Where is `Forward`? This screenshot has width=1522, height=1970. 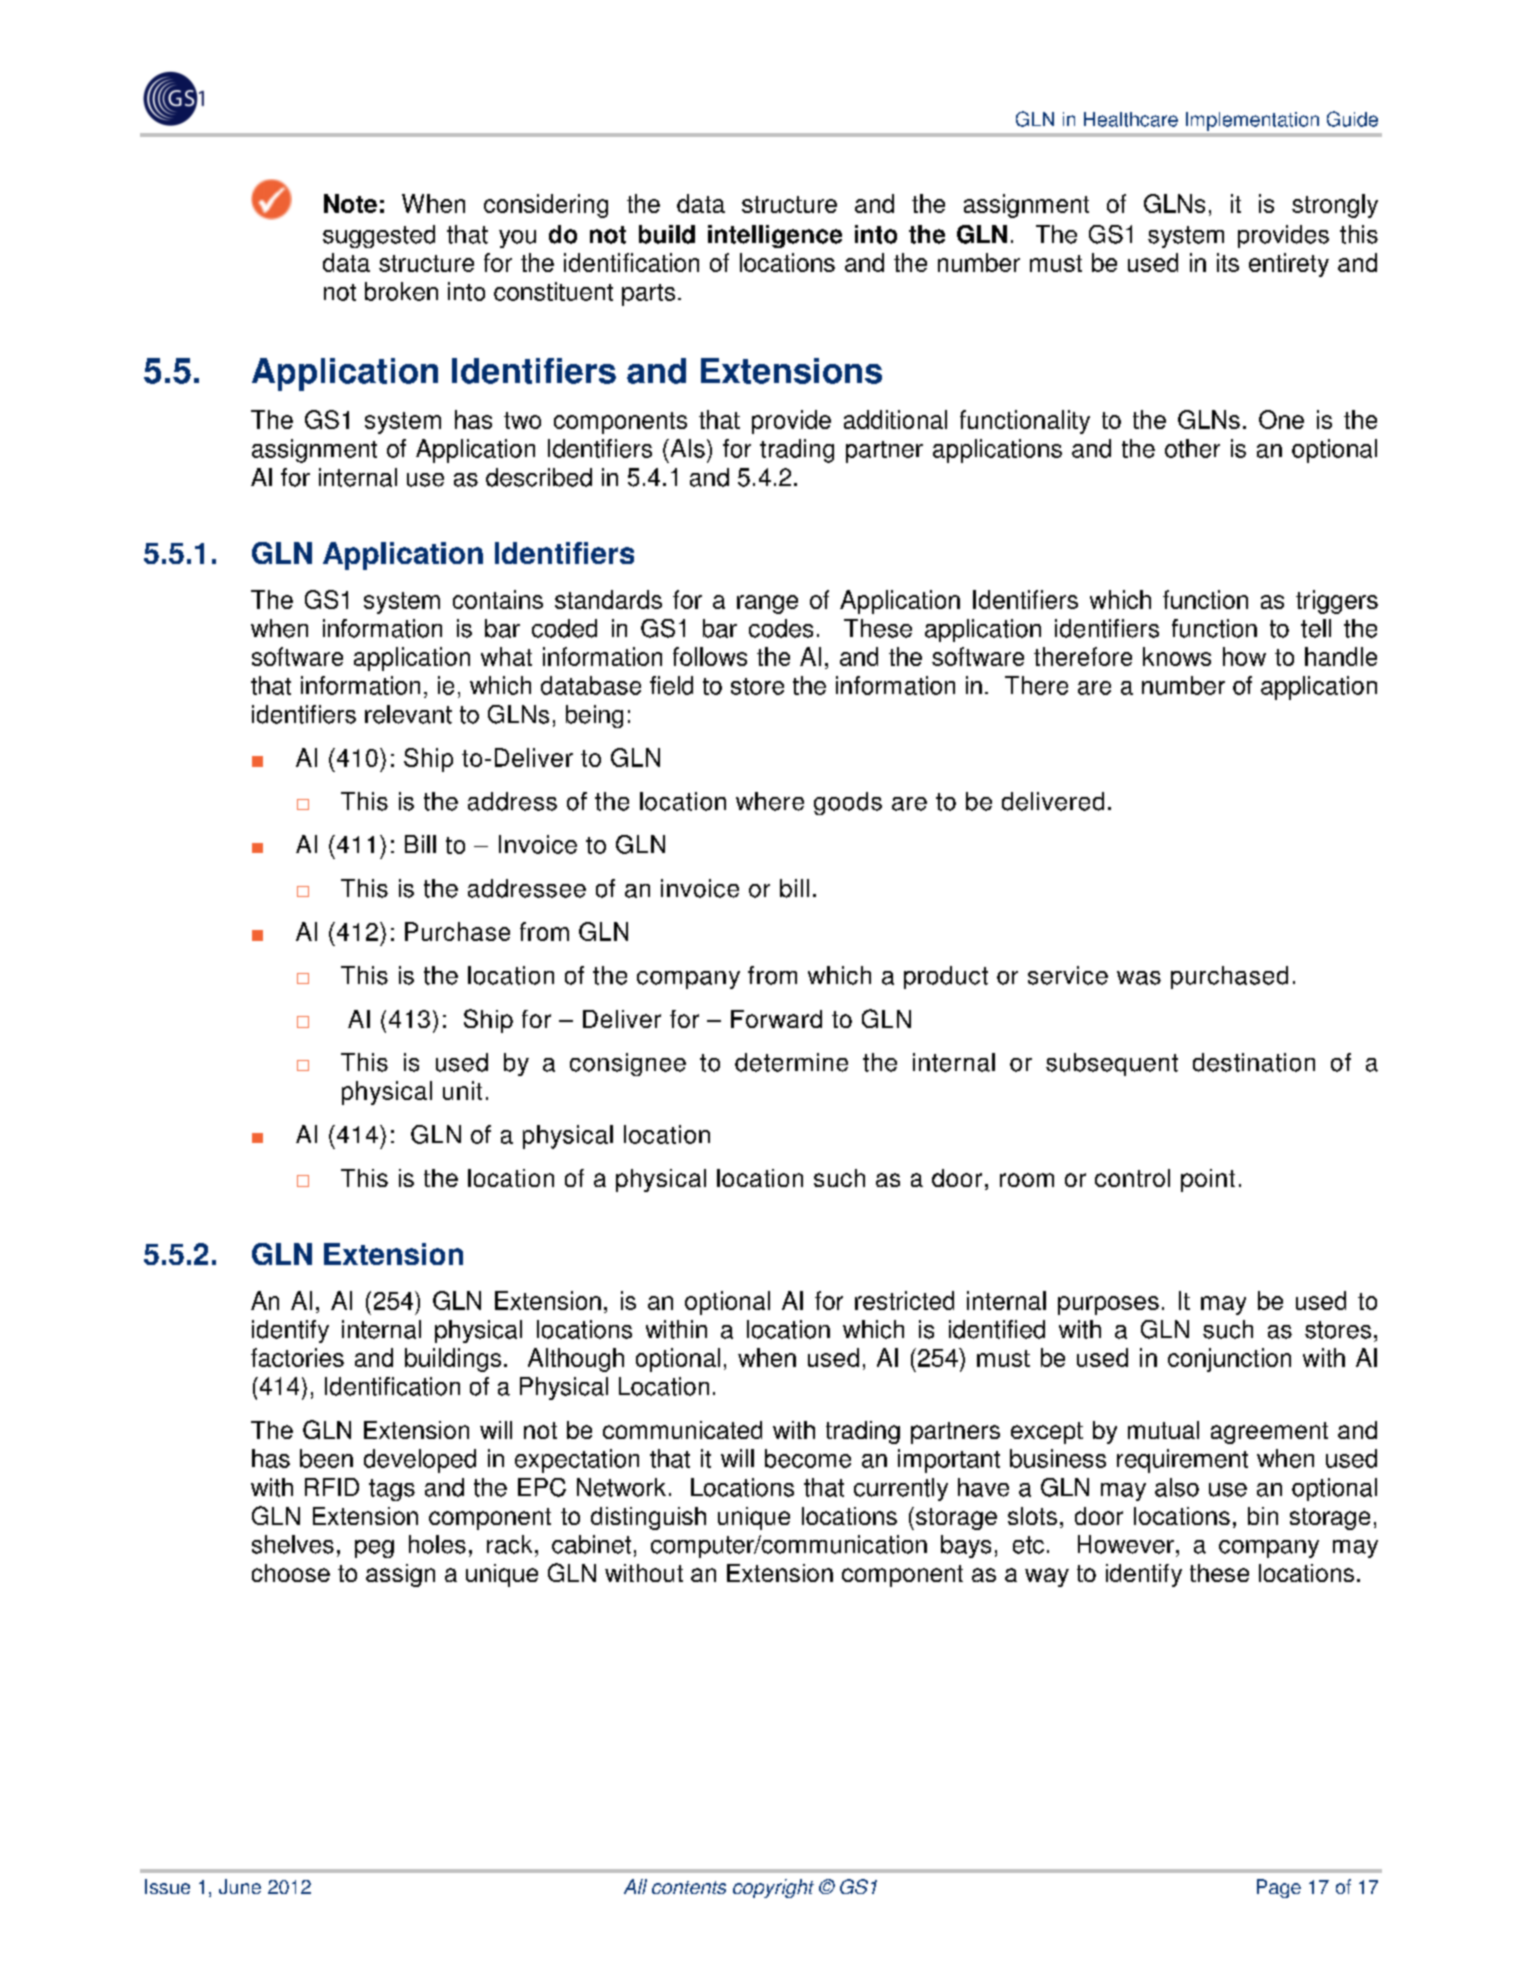
Forward is located at coordinates (776, 1019).
